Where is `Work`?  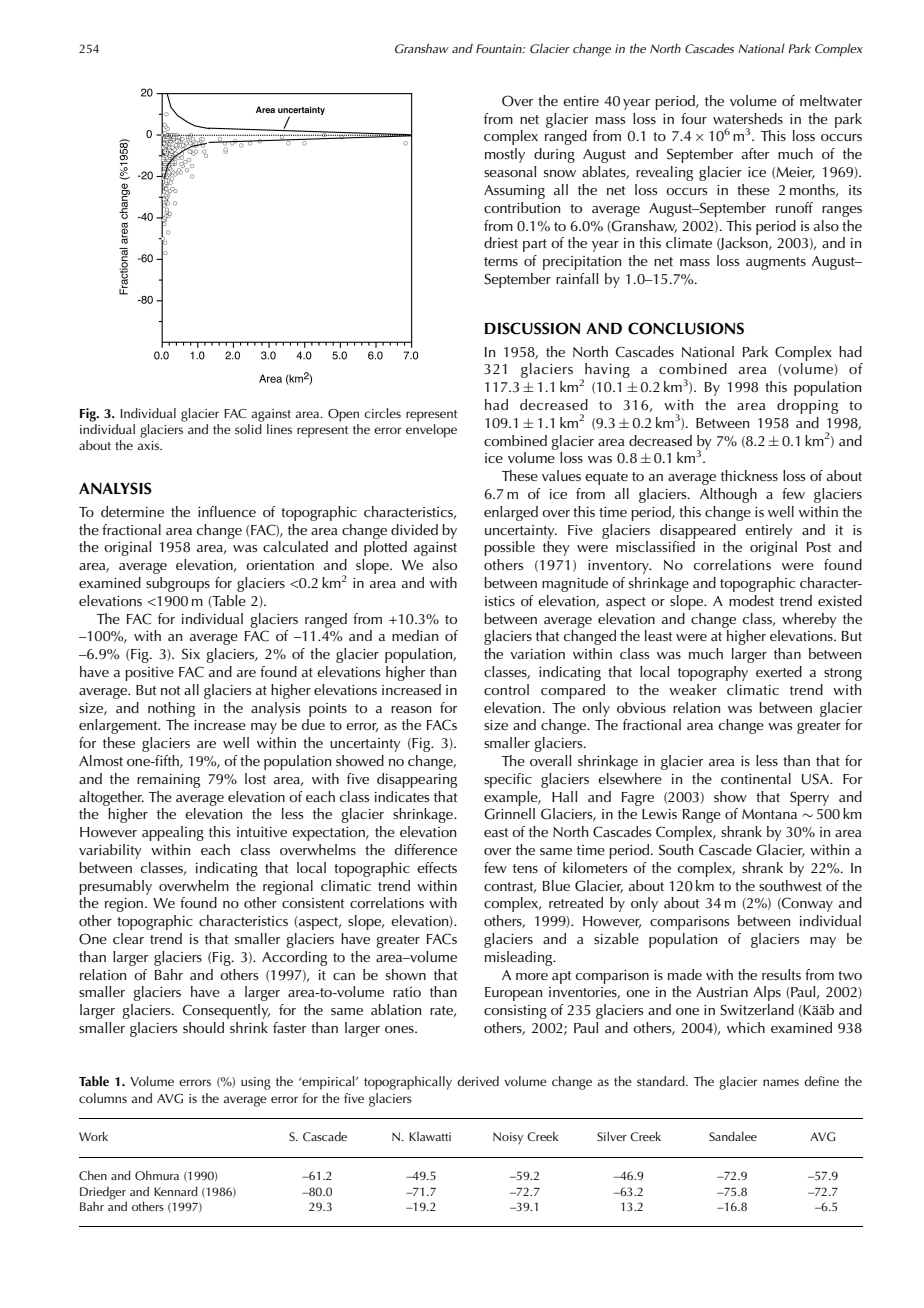 Work is located at coordinates (93, 1136).
